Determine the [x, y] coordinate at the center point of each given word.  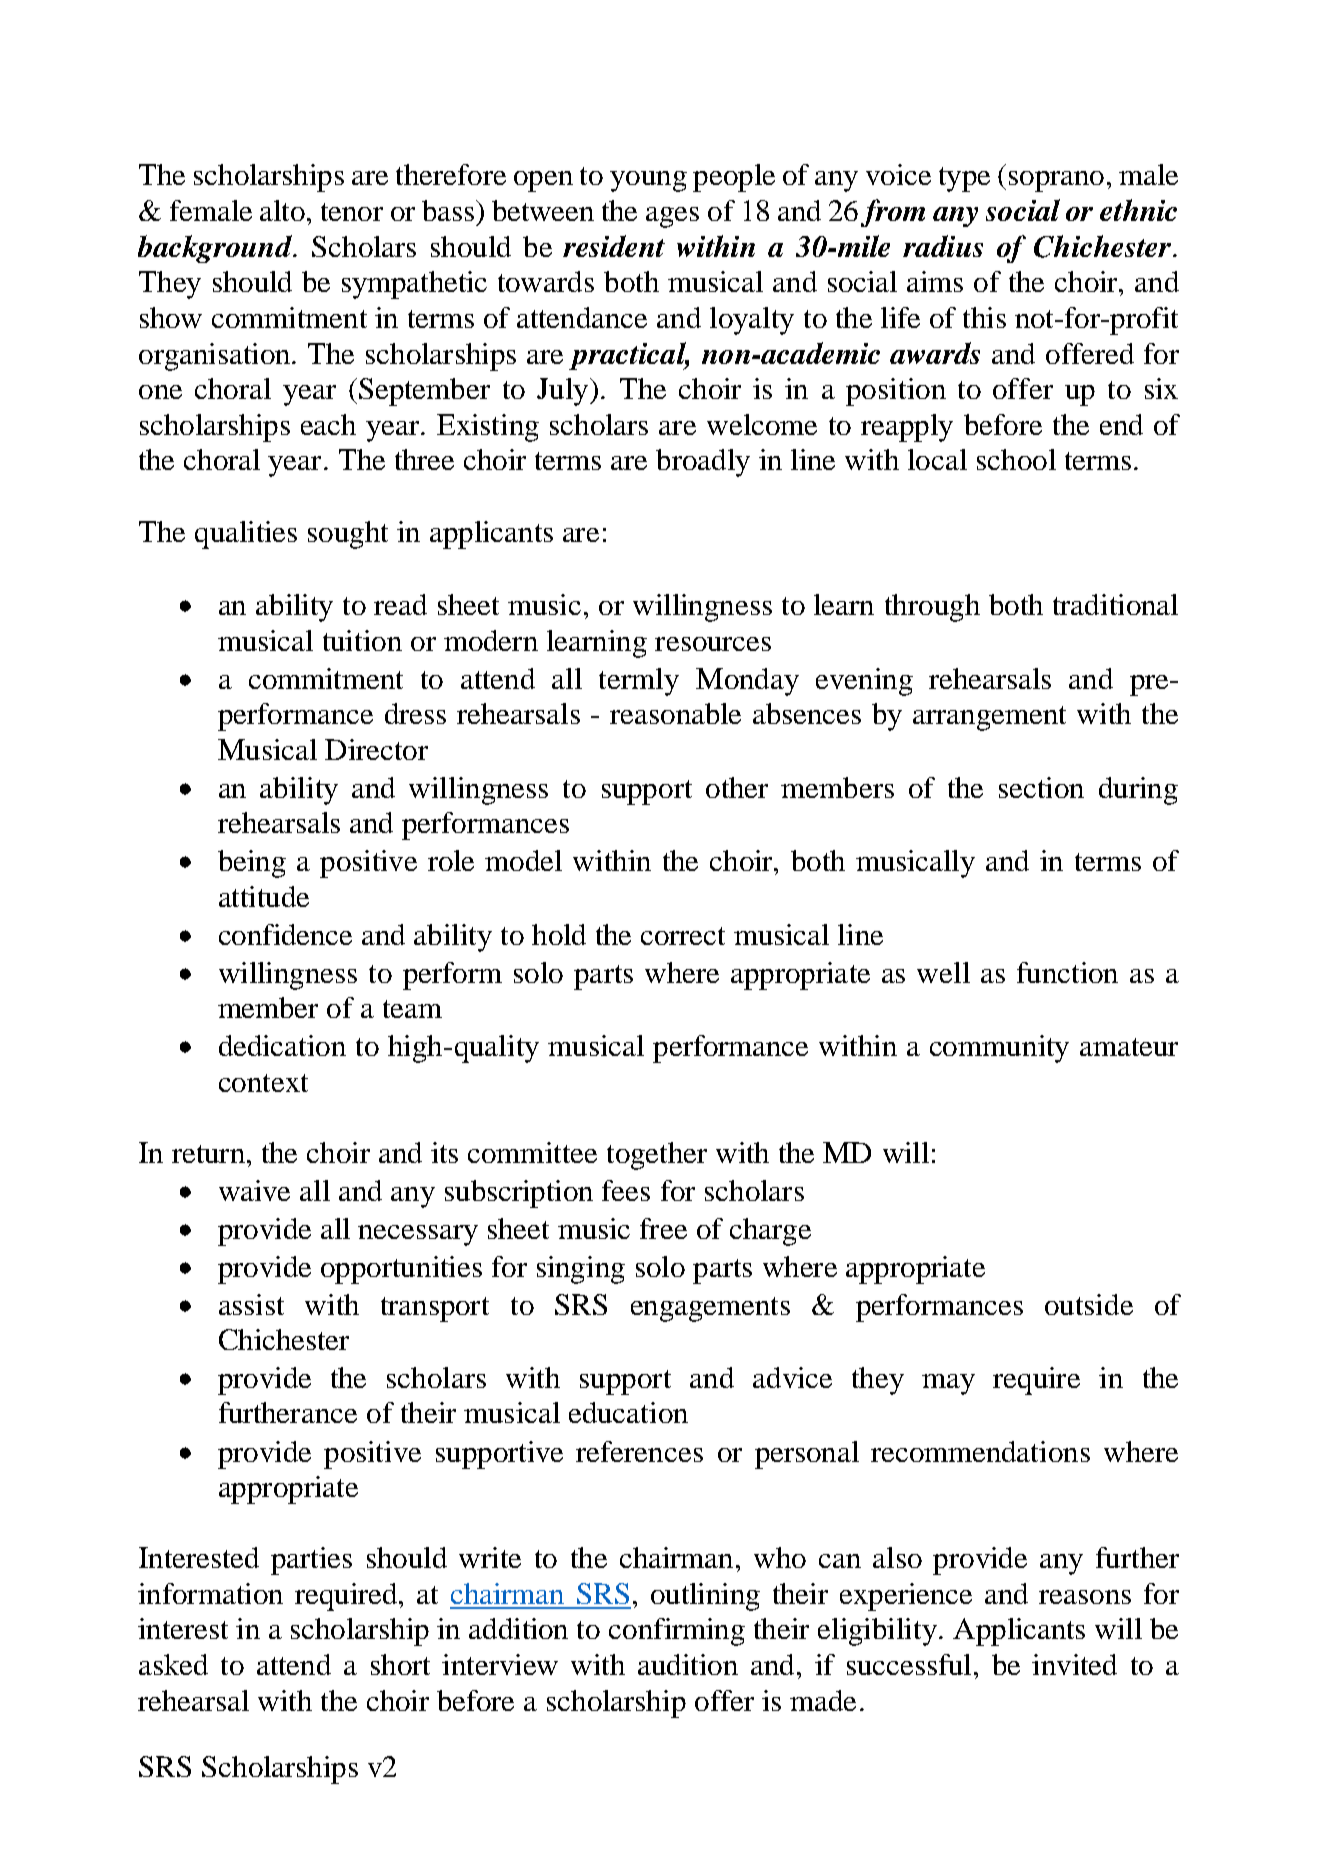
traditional [1115, 604]
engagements [710, 1309]
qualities [246, 535]
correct [683, 936]
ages [672, 217]
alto [282, 210]
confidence [285, 934]
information [210, 1593]
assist [251, 1304]
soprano [1056, 181]
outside [1089, 1304]
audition [688, 1664]
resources [713, 644]
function [1067, 972]
